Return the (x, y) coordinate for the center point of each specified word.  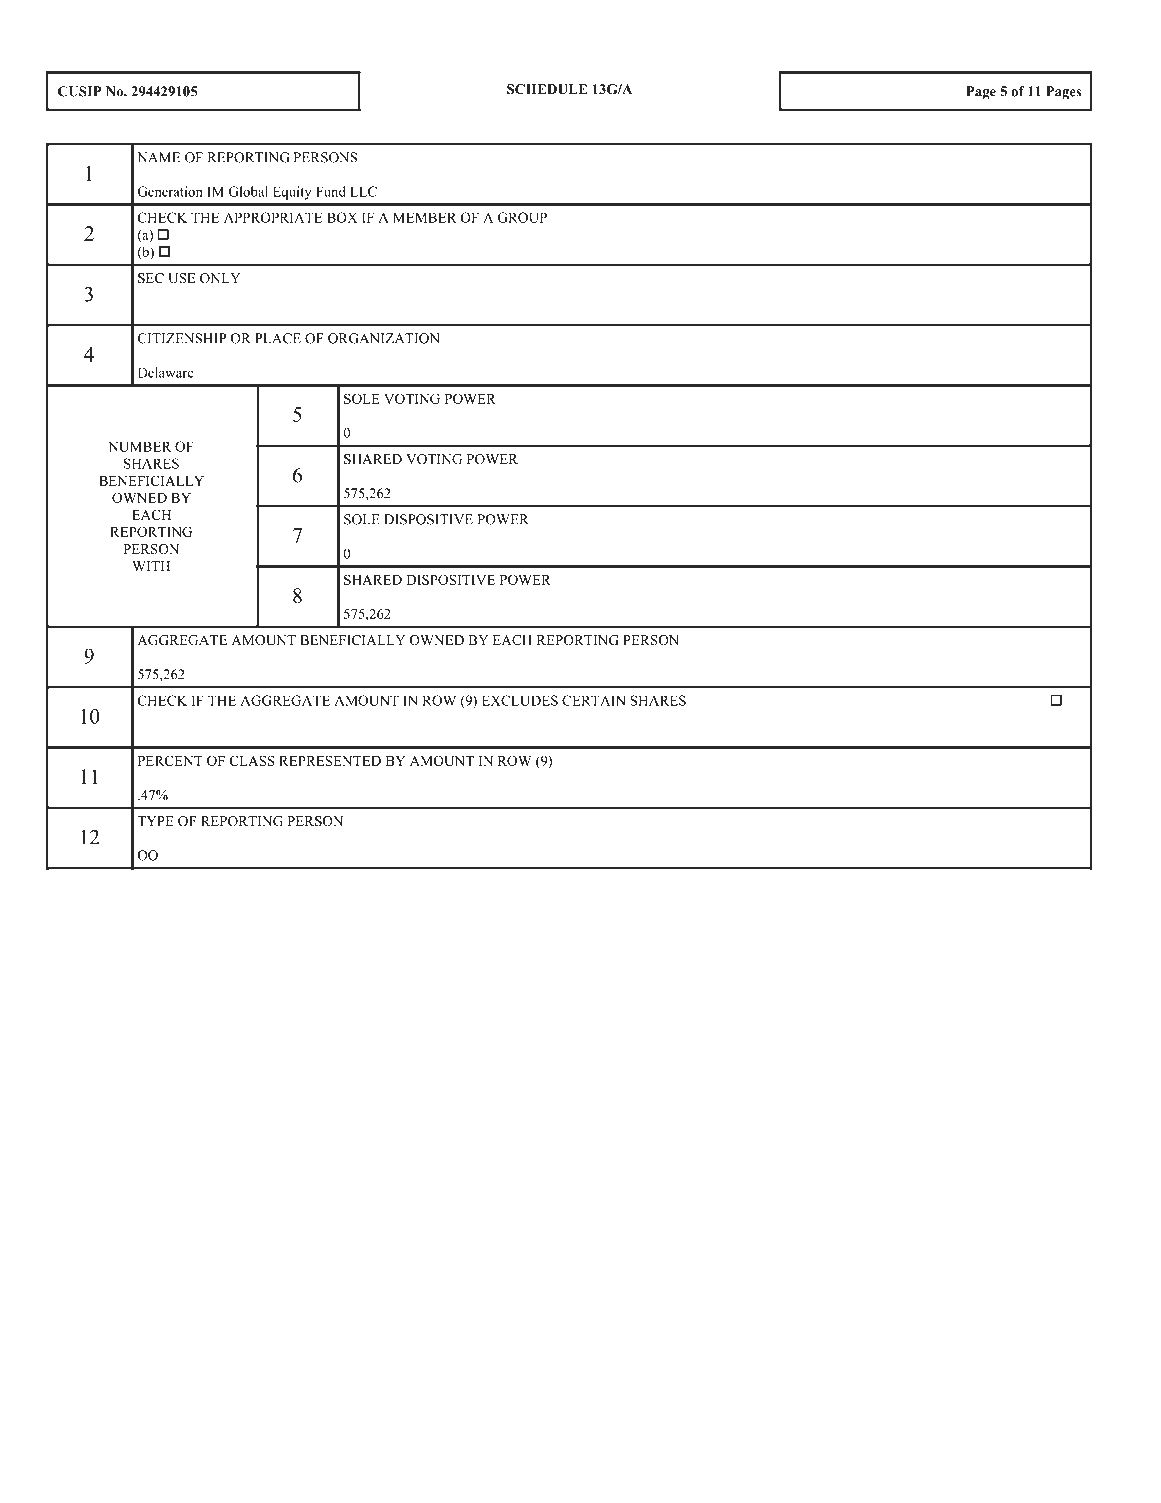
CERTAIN (594, 700)
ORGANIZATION (384, 338)
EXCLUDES (520, 700)
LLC (363, 191)
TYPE (155, 821)
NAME (159, 157)
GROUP (522, 217)
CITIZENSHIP (182, 338)
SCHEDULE (547, 89)
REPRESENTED (330, 760)
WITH (151, 566)
